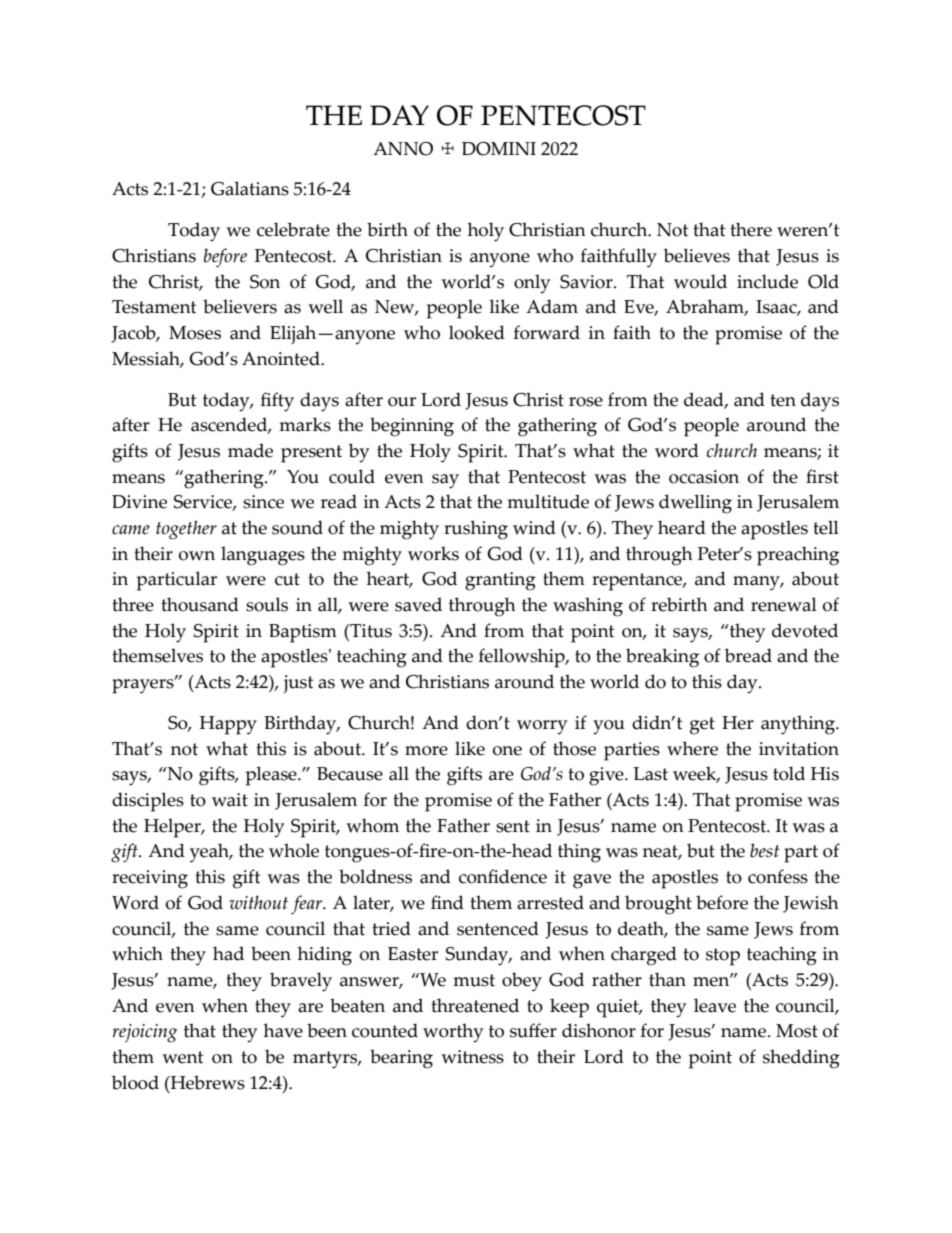  I want to click on Happy, so click(228, 725).
